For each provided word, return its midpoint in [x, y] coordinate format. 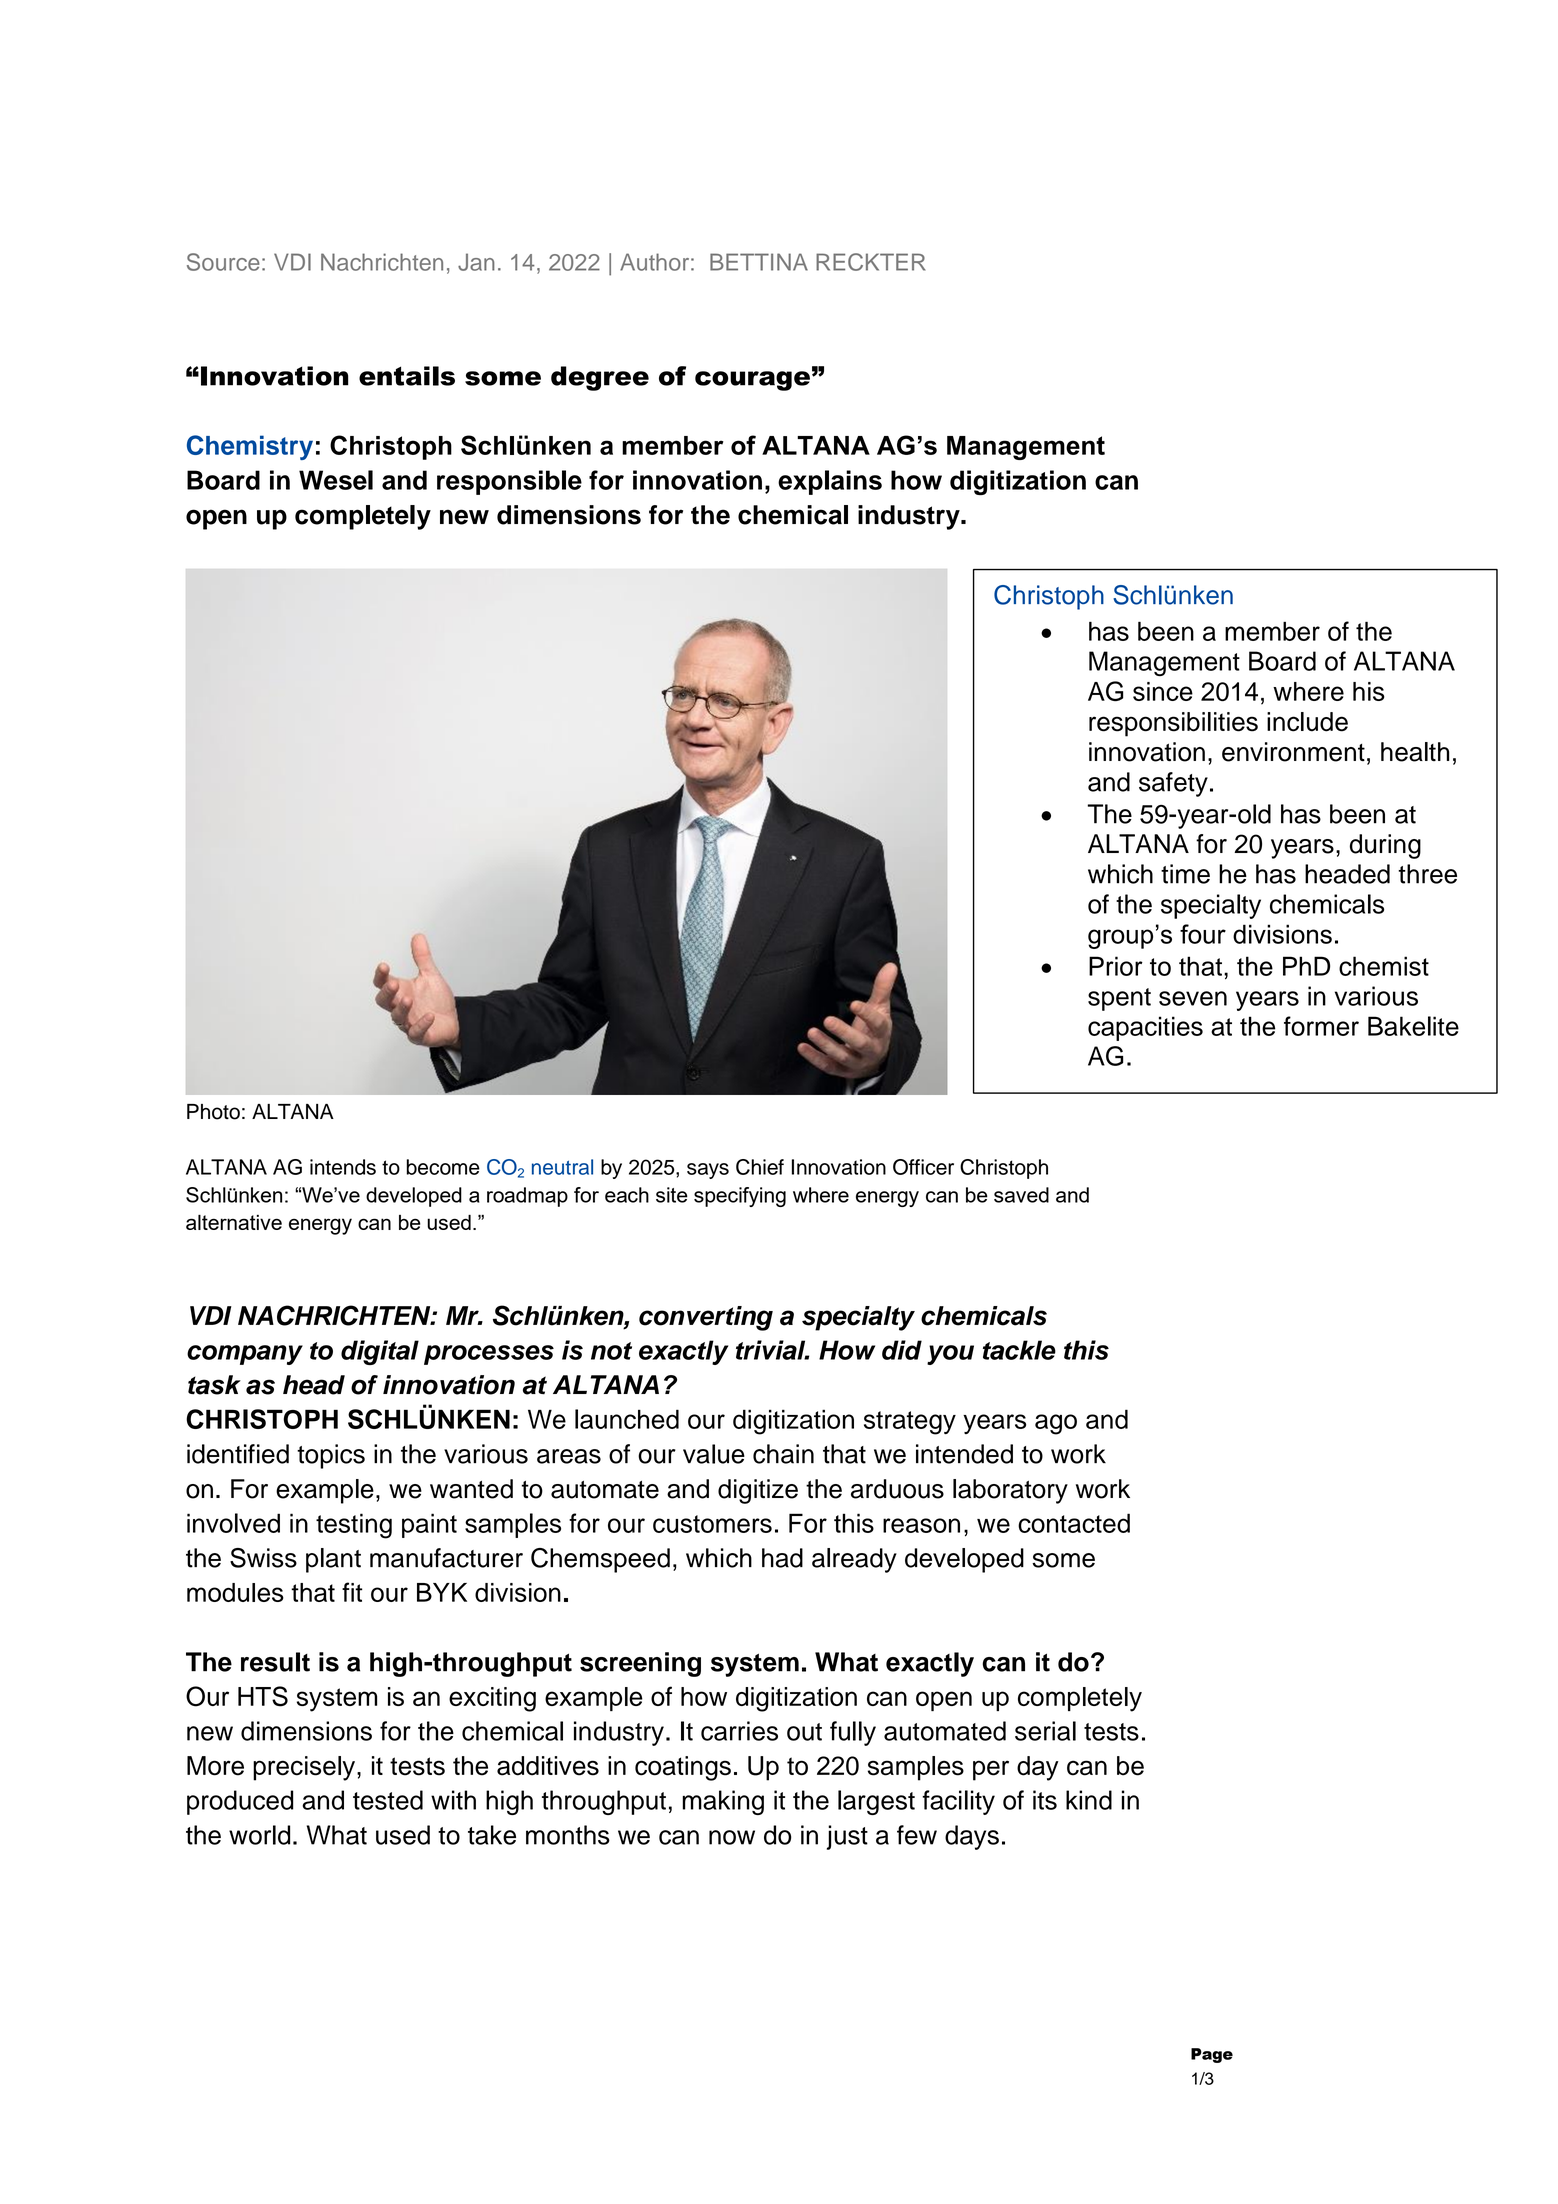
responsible [509, 482]
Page [1212, 2055]
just [847, 1837]
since [1163, 691]
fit [352, 1592]
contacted [1074, 1523]
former [1321, 1026]
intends [343, 1167]
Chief [760, 1167]
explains [830, 482]
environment [1293, 752]
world [259, 1835]
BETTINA [759, 262]
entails [407, 376]
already [854, 1560]
